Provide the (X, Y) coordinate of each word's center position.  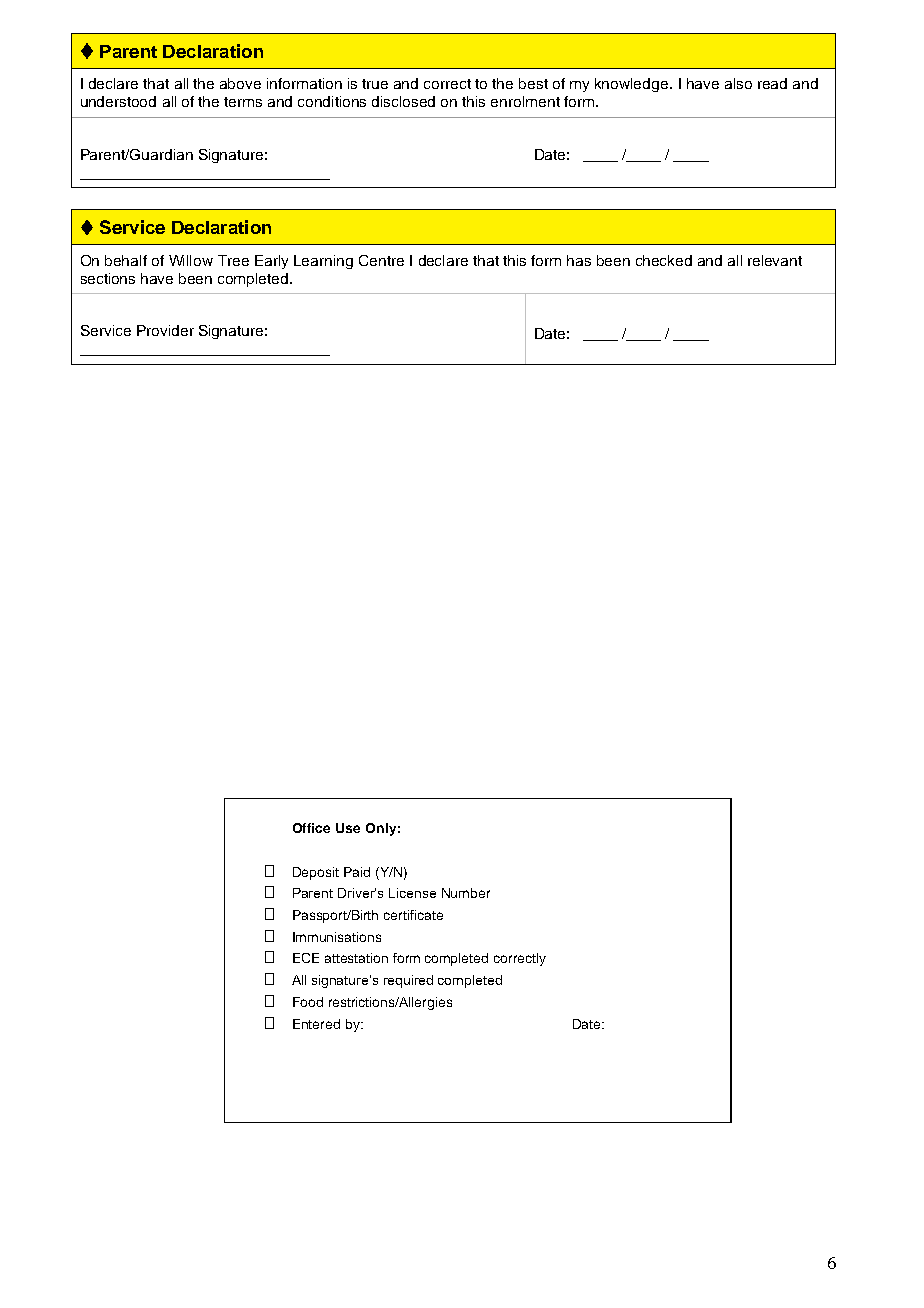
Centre (381, 260)
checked (664, 260)
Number (466, 893)
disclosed (403, 101)
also (738, 83)
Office (311, 828)
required (408, 981)
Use (348, 828)
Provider (165, 330)
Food (308, 1002)
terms (243, 102)
